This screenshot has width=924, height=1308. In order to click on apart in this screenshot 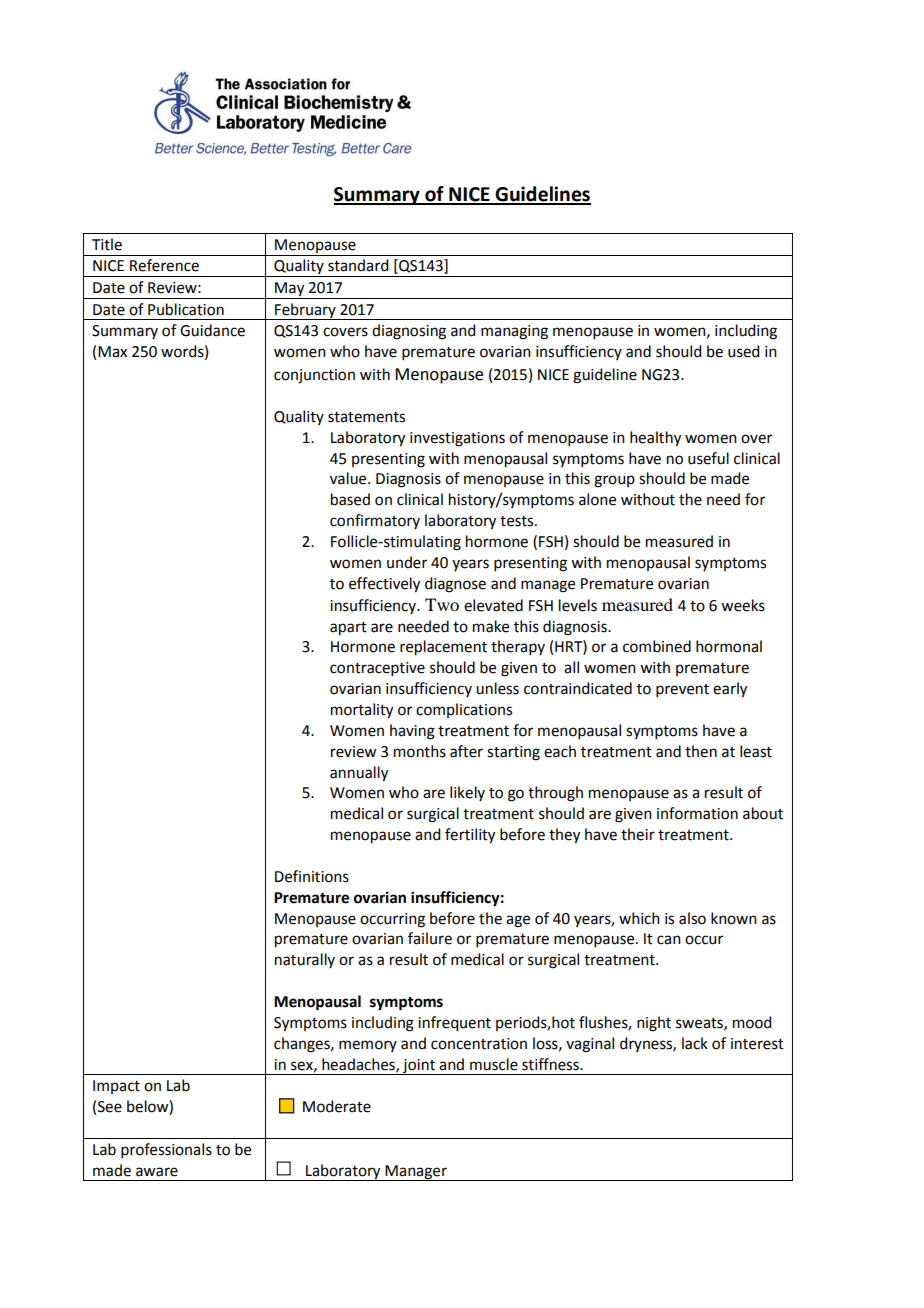, I will do `click(348, 629)`.
